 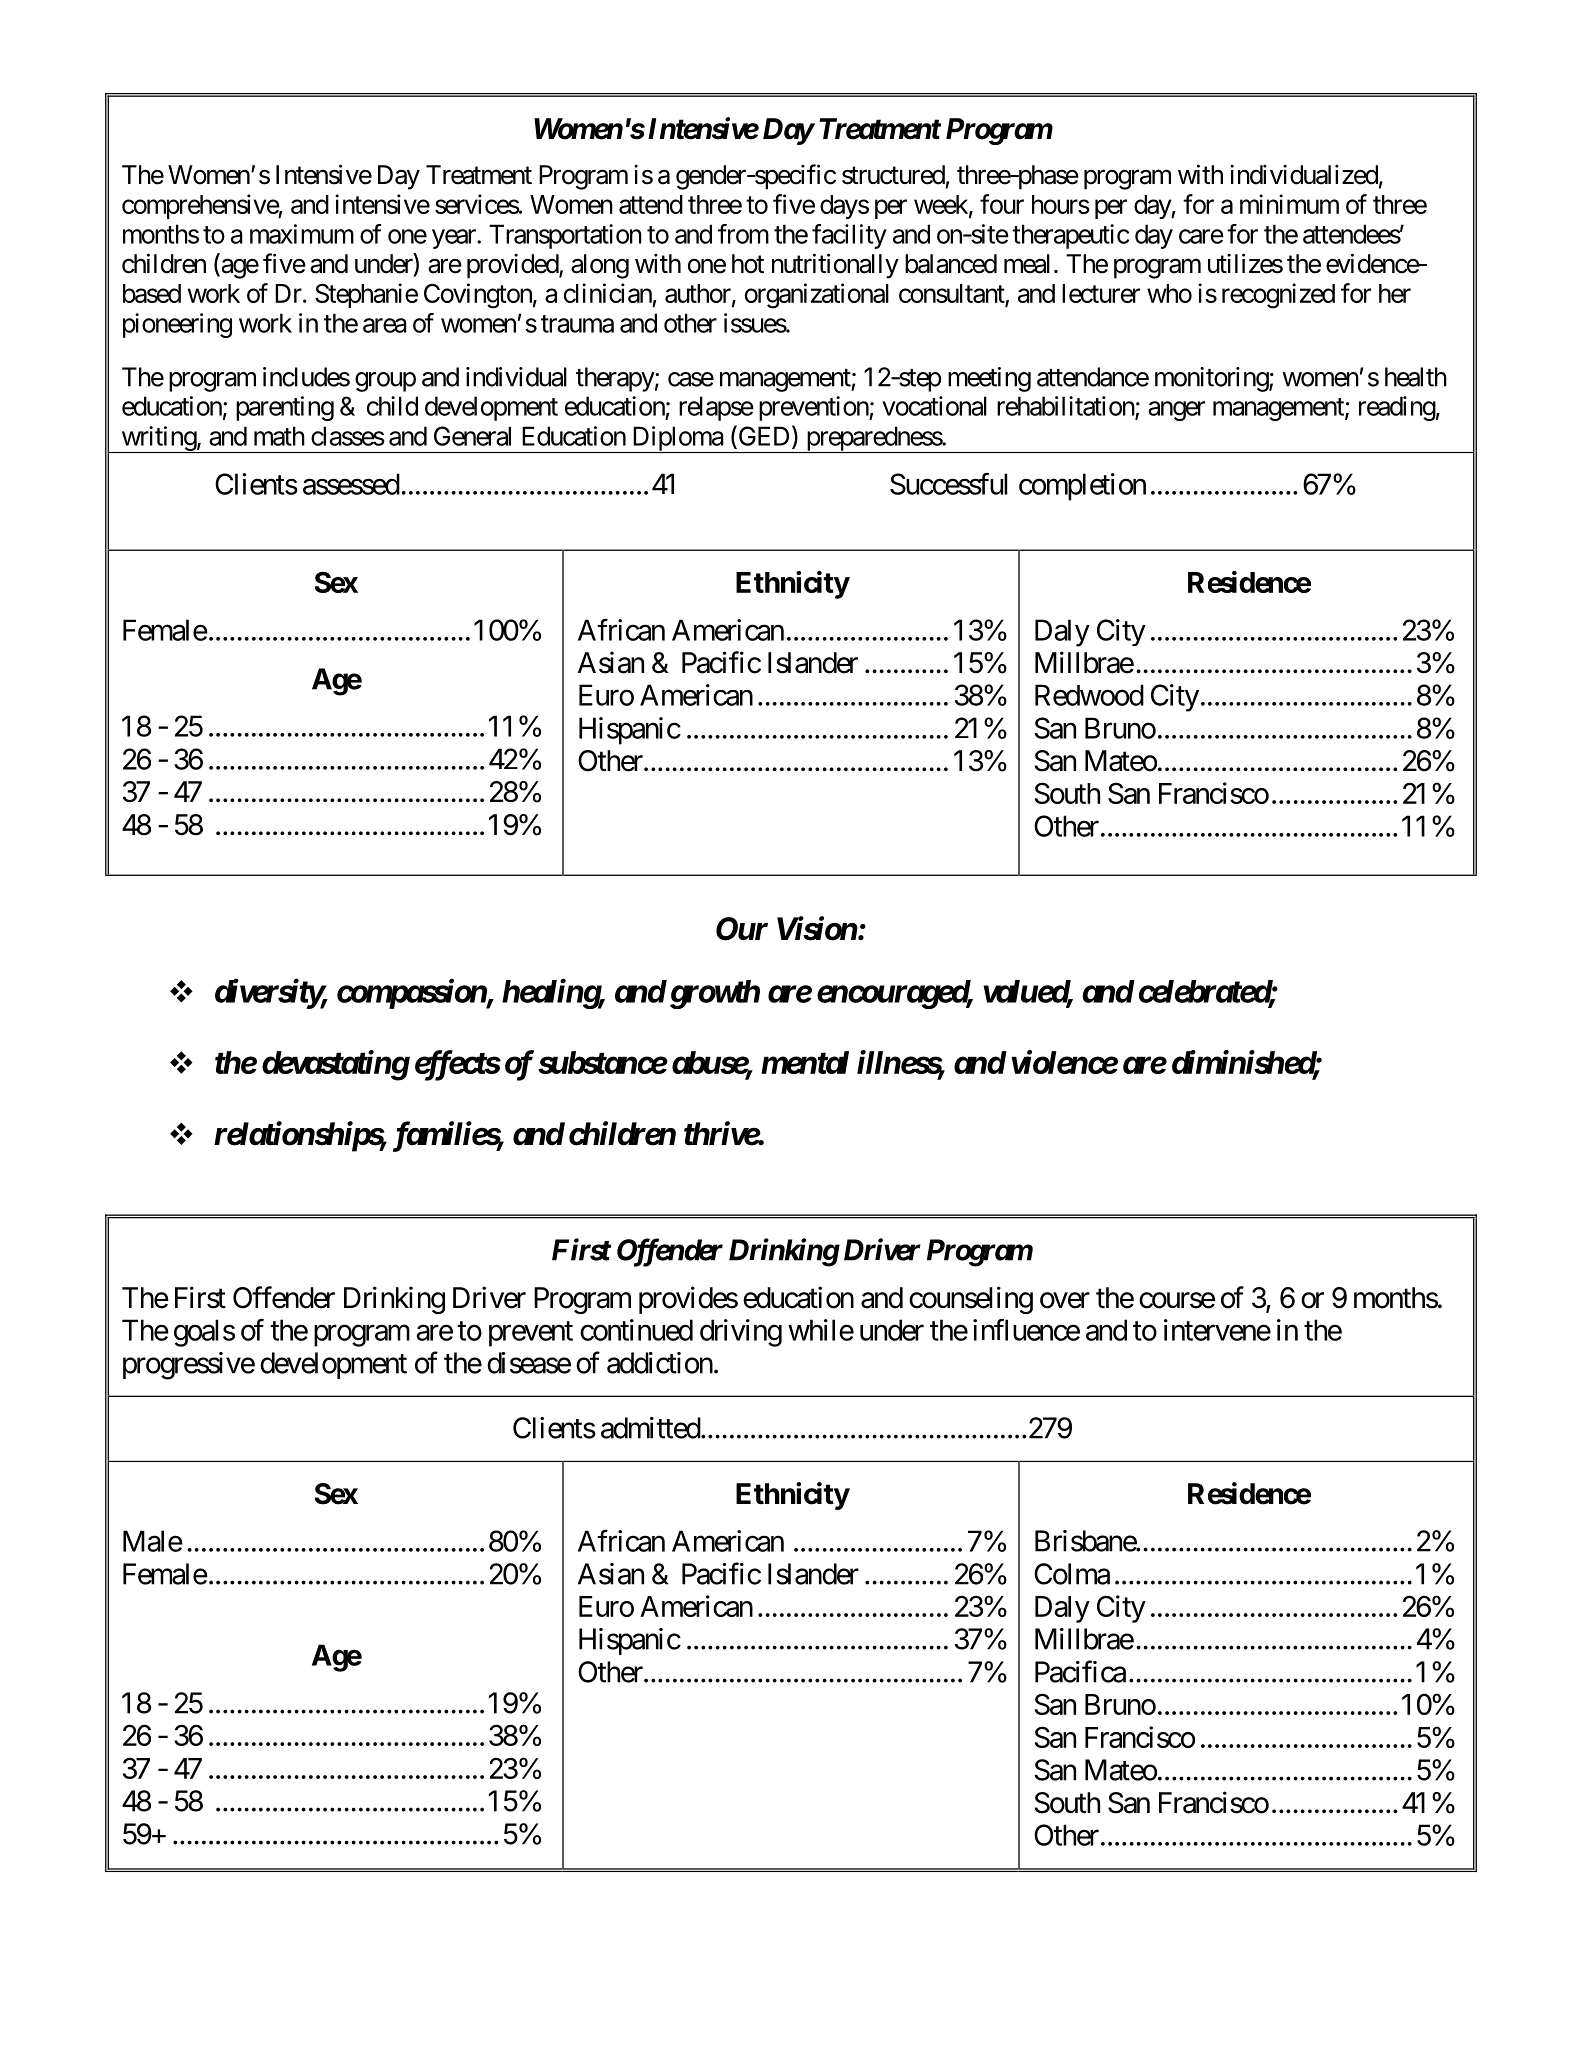 What do you see at coordinates (1065, 1300) in the screenshot?
I see `over` at bounding box center [1065, 1300].
